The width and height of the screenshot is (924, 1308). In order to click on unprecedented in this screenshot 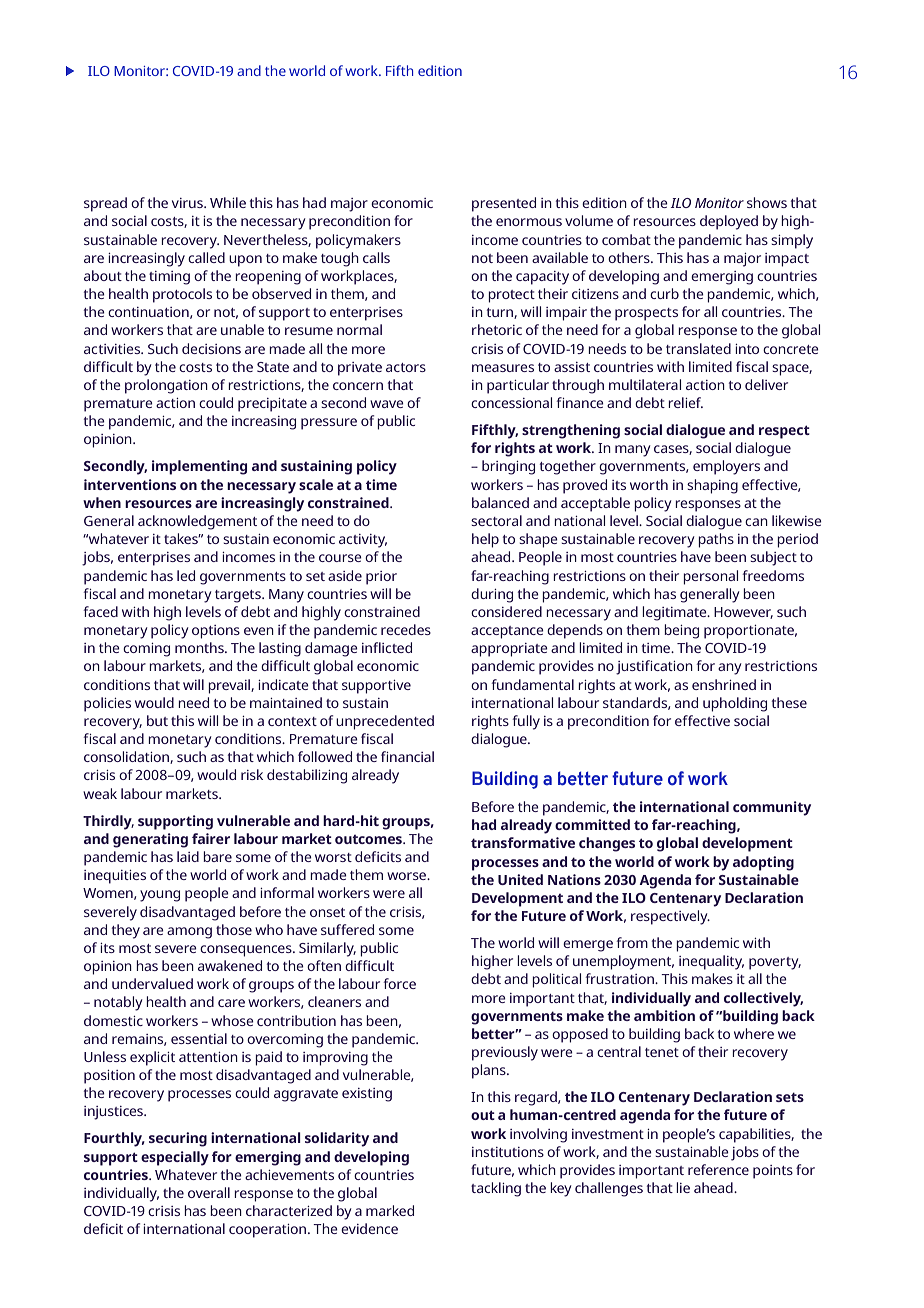, I will do `click(385, 722)`.
